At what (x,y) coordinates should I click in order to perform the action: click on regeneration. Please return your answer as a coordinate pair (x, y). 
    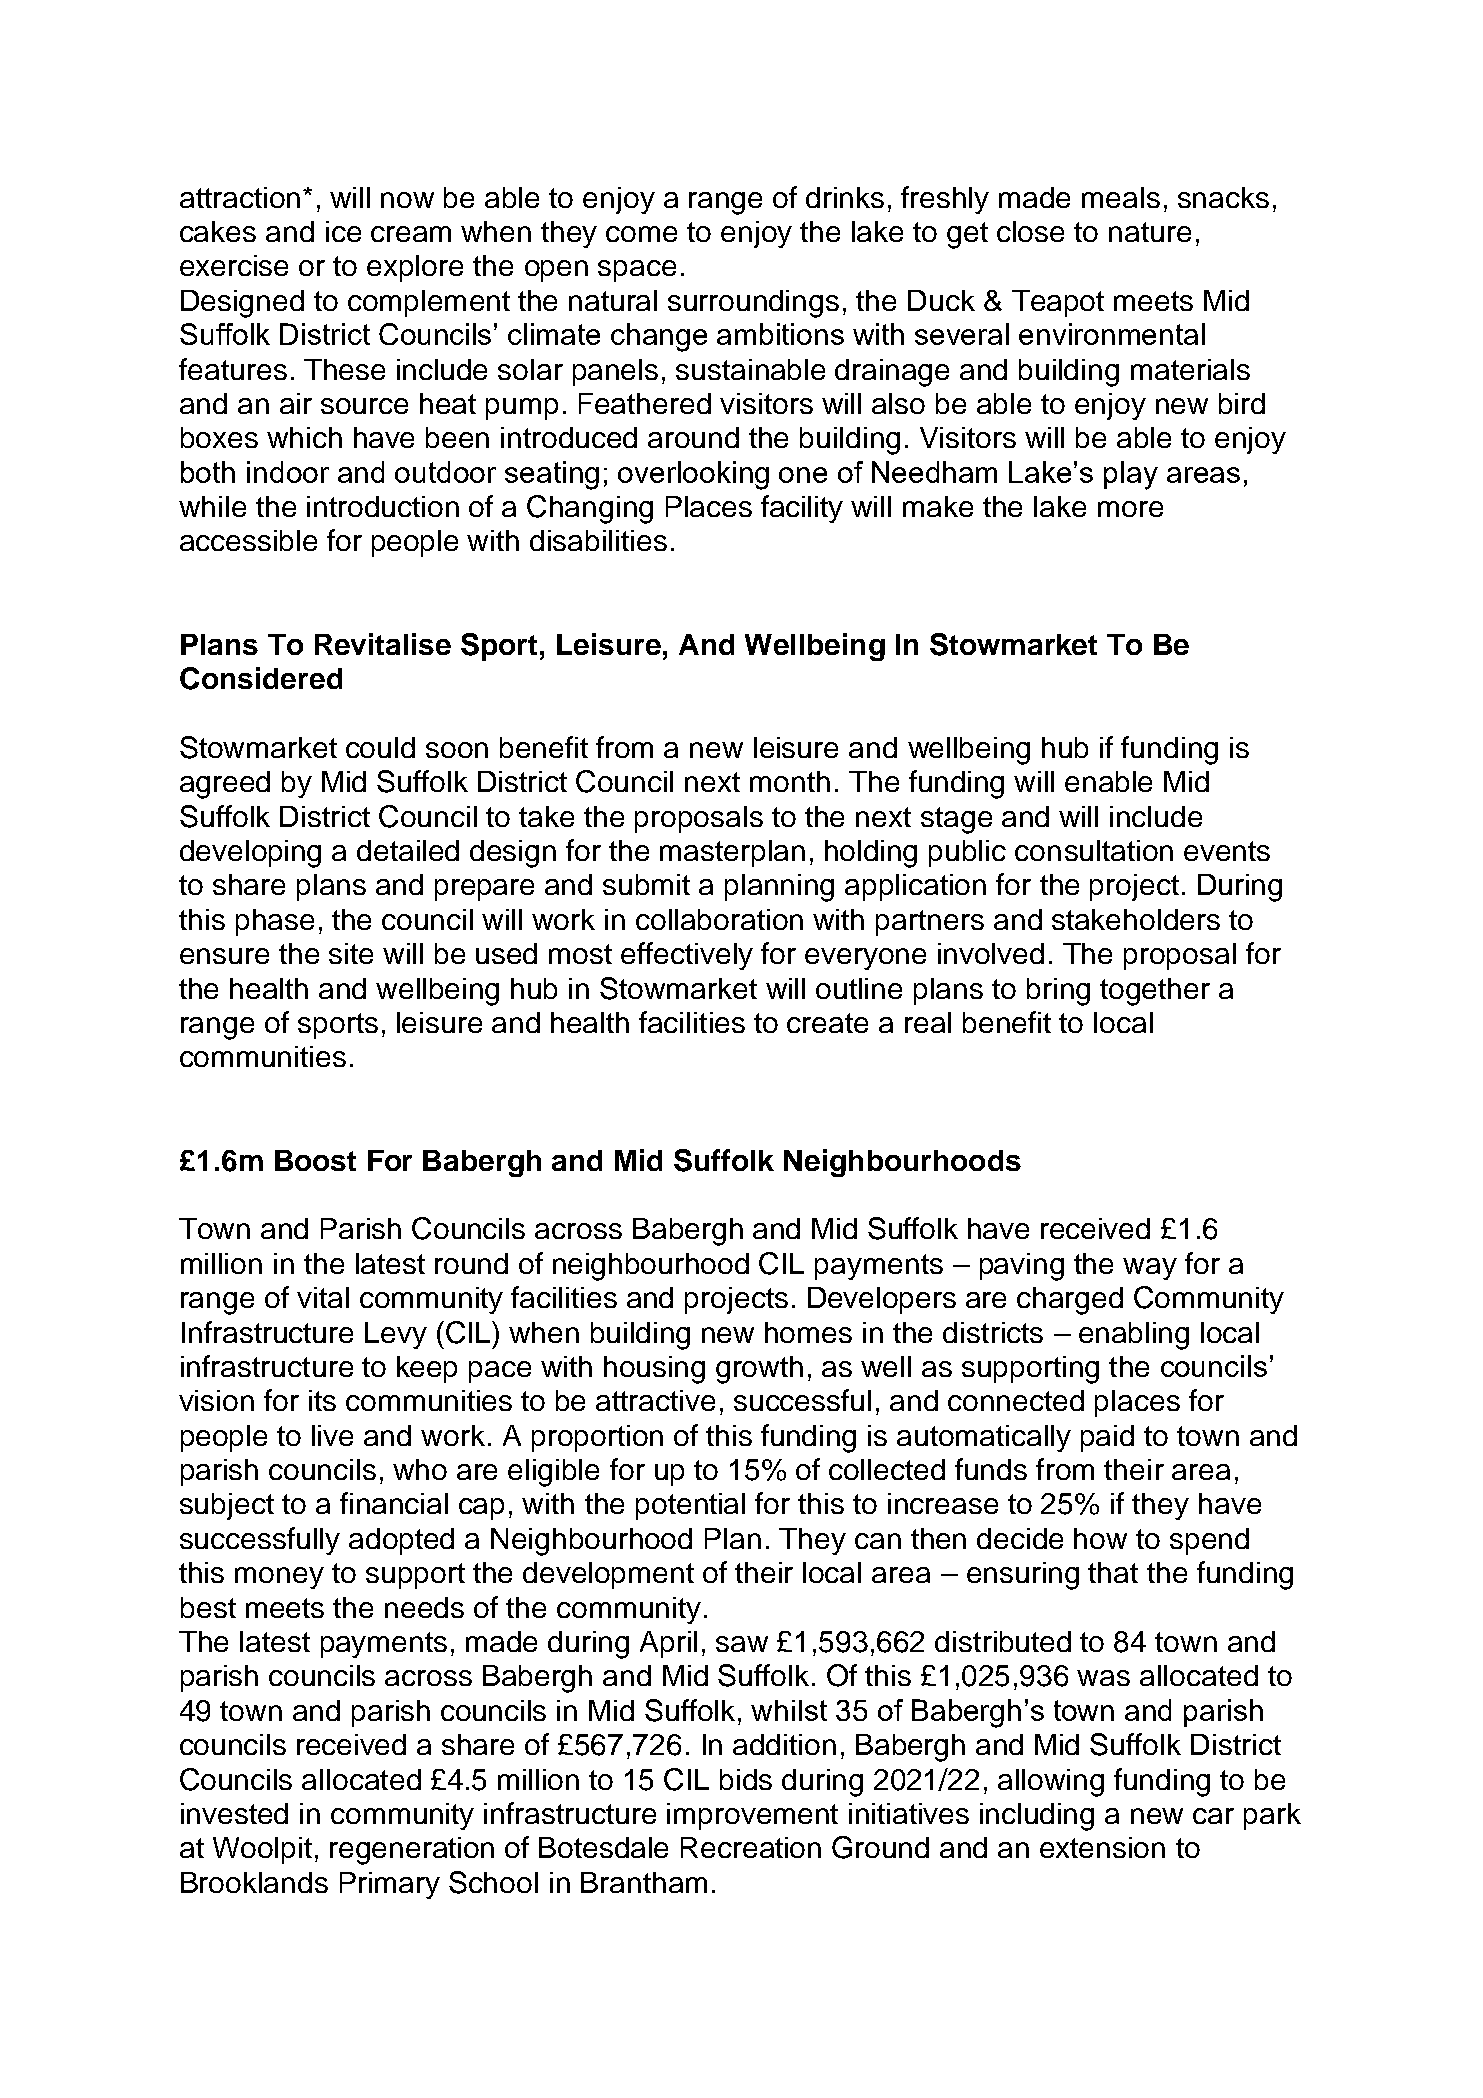
    Looking at the image, I should click on (412, 1851).
